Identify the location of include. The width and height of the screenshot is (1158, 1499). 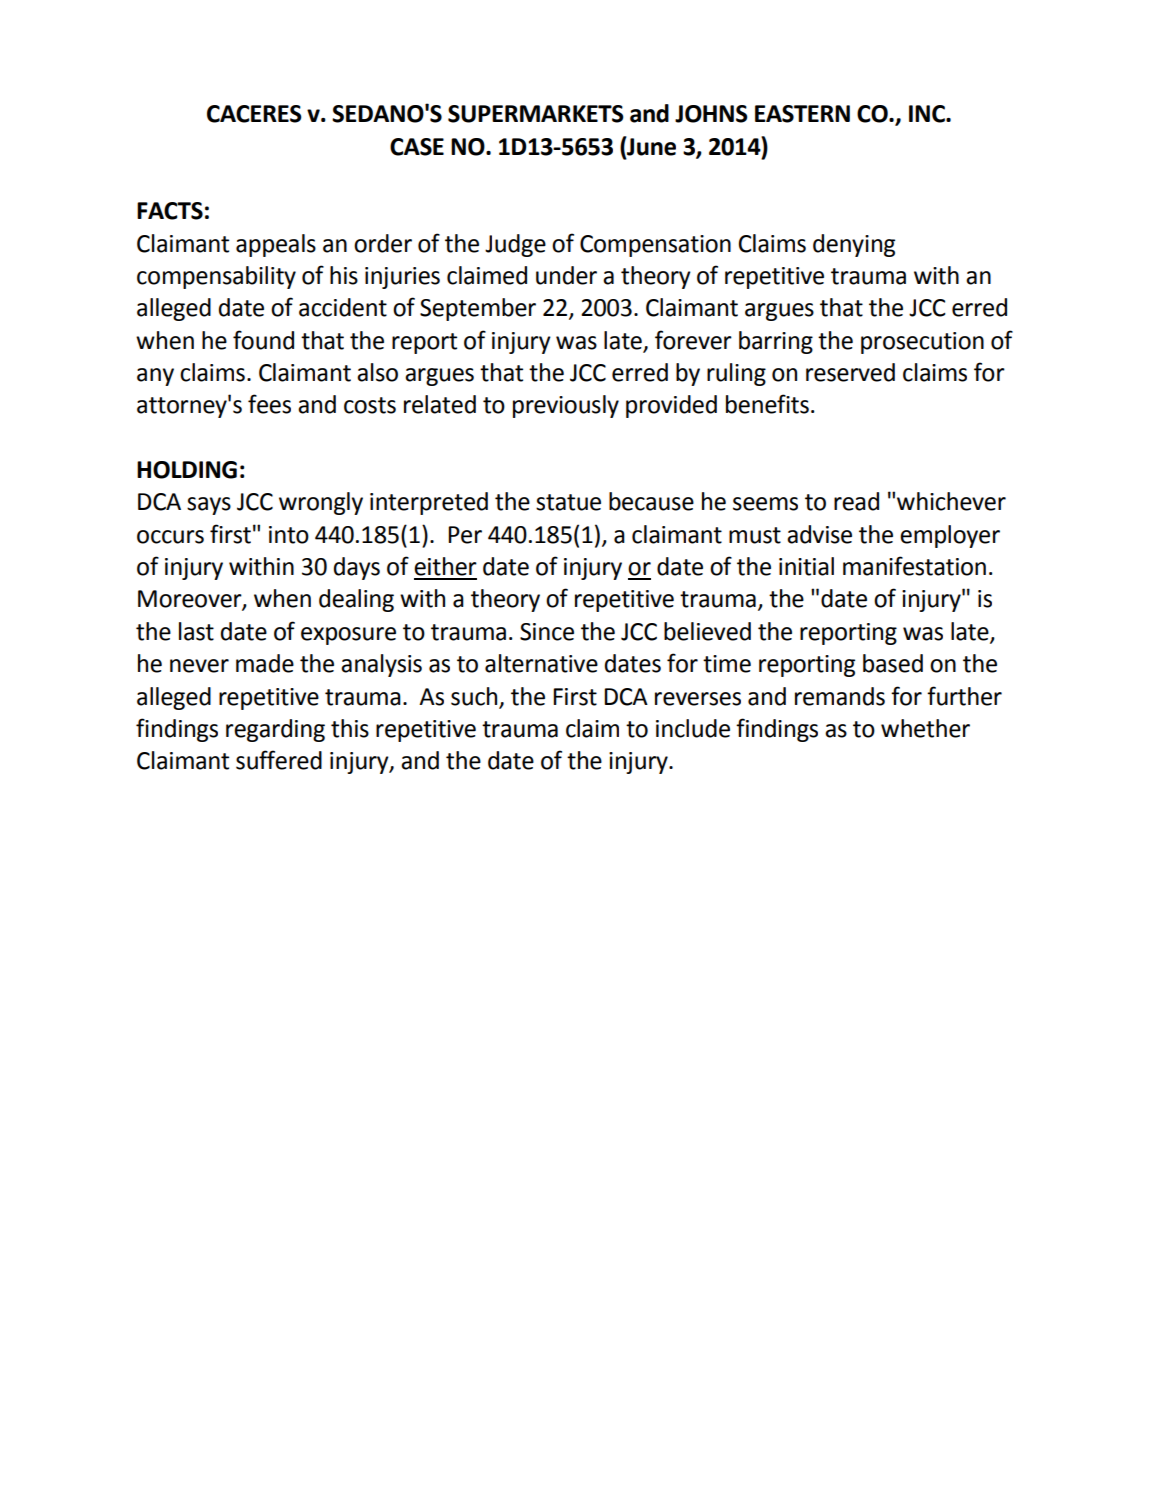
(693, 728).
